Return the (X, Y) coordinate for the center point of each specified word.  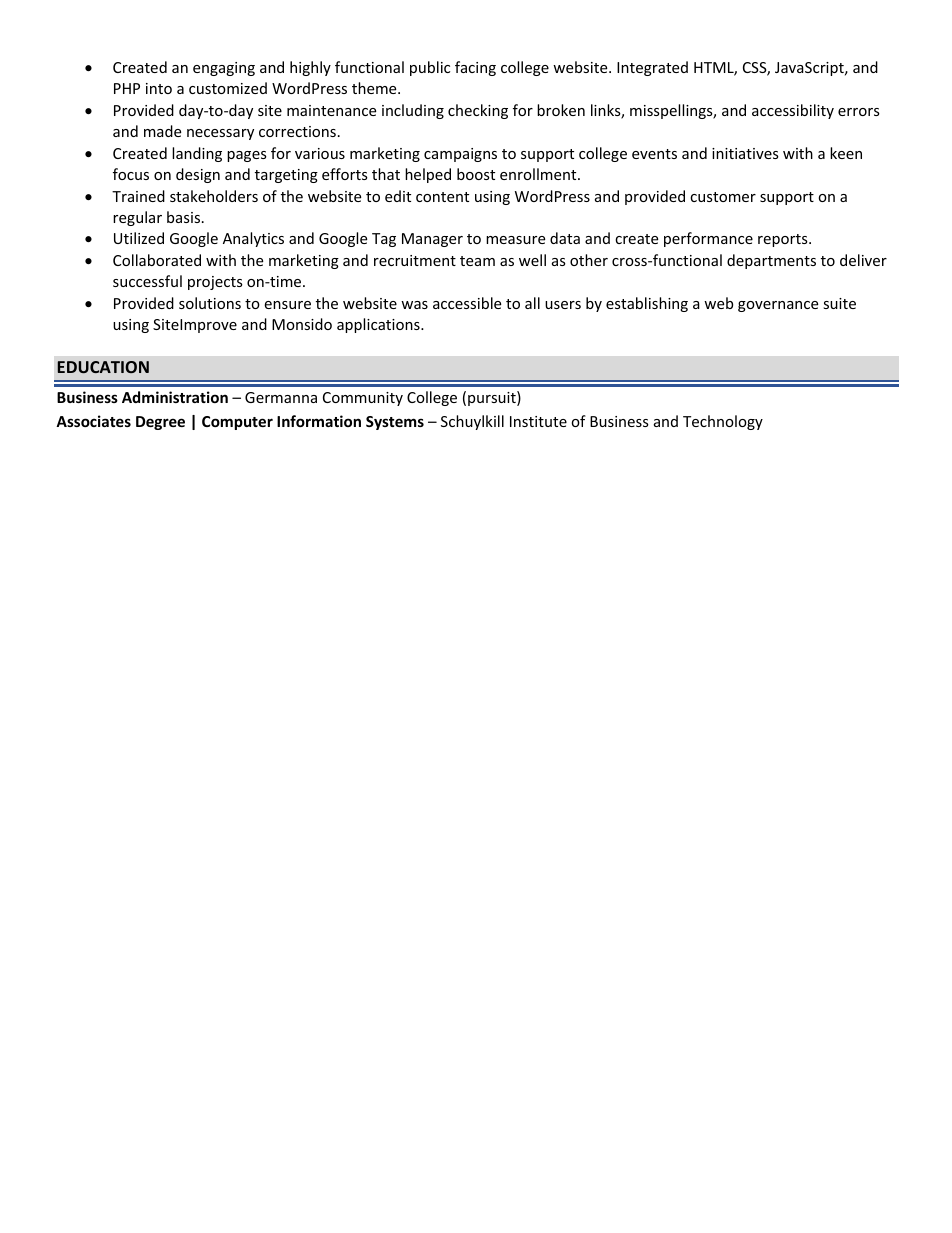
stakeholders (214, 196)
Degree (160, 423)
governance (778, 306)
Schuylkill (472, 422)
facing (475, 68)
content (442, 197)
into (159, 88)
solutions (210, 303)
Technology (723, 422)
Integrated (652, 68)
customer (723, 197)
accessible (467, 303)
